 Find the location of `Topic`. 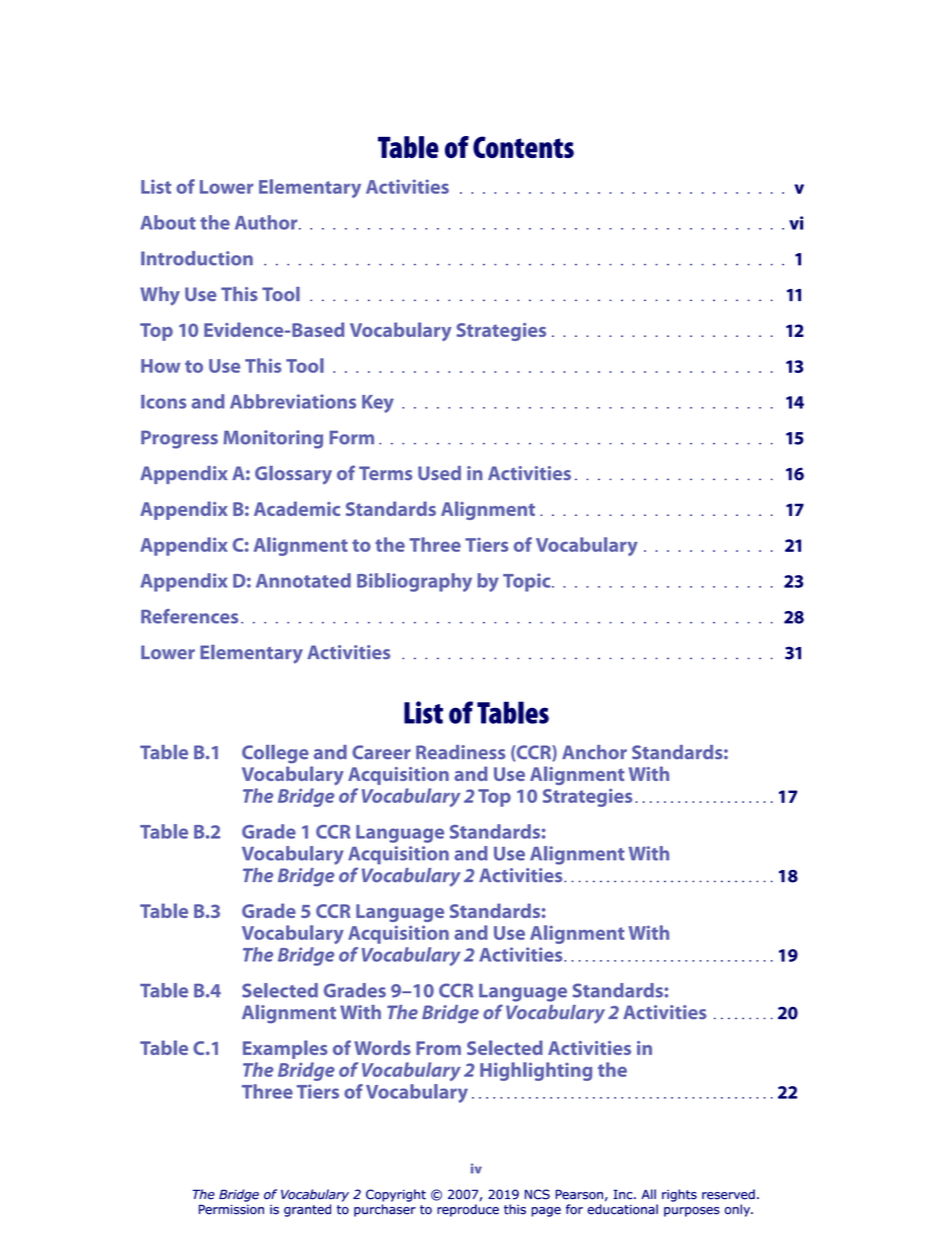

Topic is located at coordinates (528, 582).
